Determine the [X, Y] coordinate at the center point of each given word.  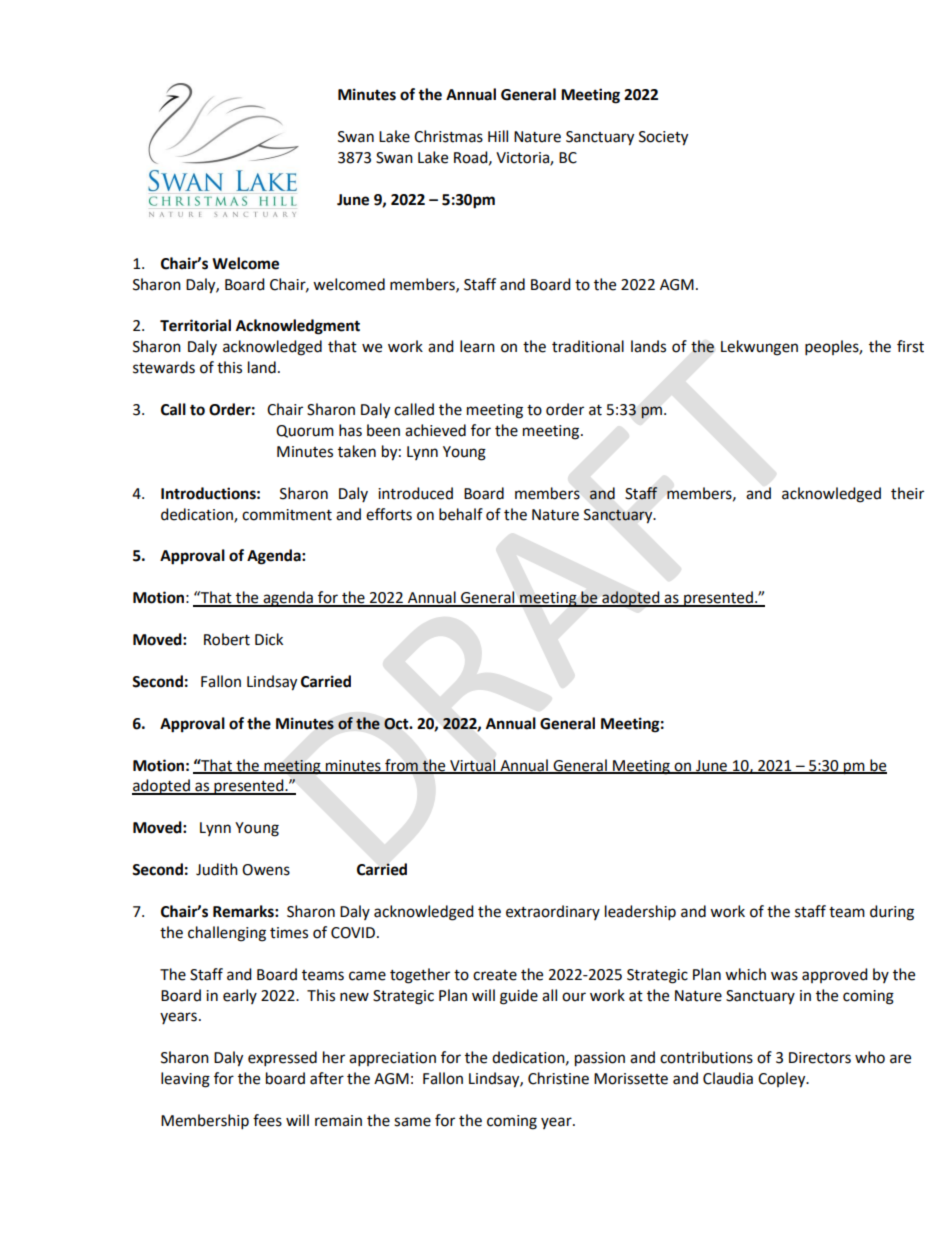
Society [663, 138]
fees [267, 1120]
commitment [287, 515]
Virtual [473, 766]
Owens [266, 870]
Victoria [523, 158]
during [892, 913]
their [907, 493]
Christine [558, 1078]
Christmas [448, 136]
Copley [783, 1080]
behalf [461, 514]
